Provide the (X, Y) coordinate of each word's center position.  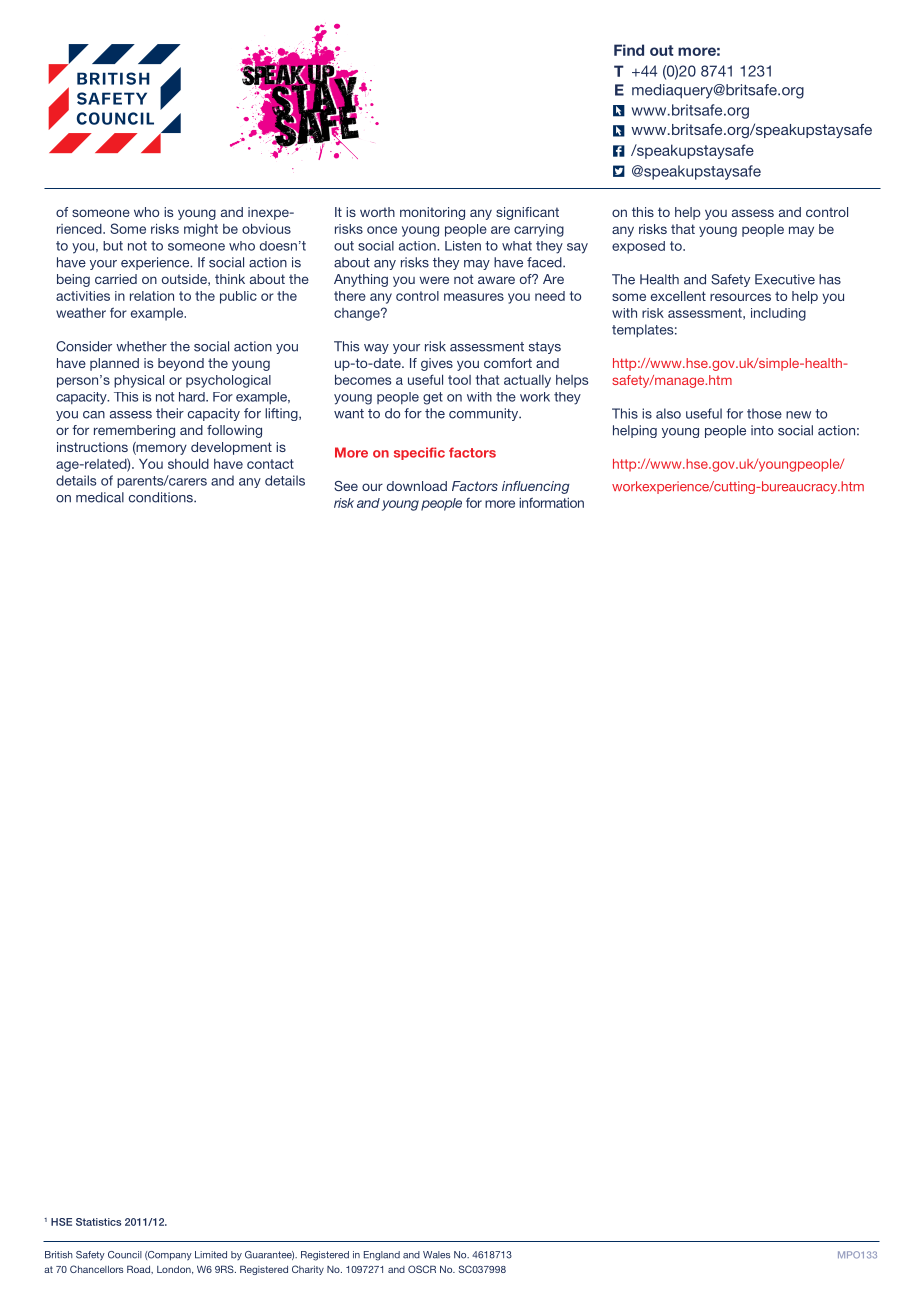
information (551, 502)
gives (437, 364)
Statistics (98, 1222)
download (417, 486)
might (201, 230)
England (382, 1256)
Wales (436, 1255)
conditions (162, 497)
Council (125, 1255)
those (764, 413)
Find (629, 50)
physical (139, 381)
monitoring (432, 213)
